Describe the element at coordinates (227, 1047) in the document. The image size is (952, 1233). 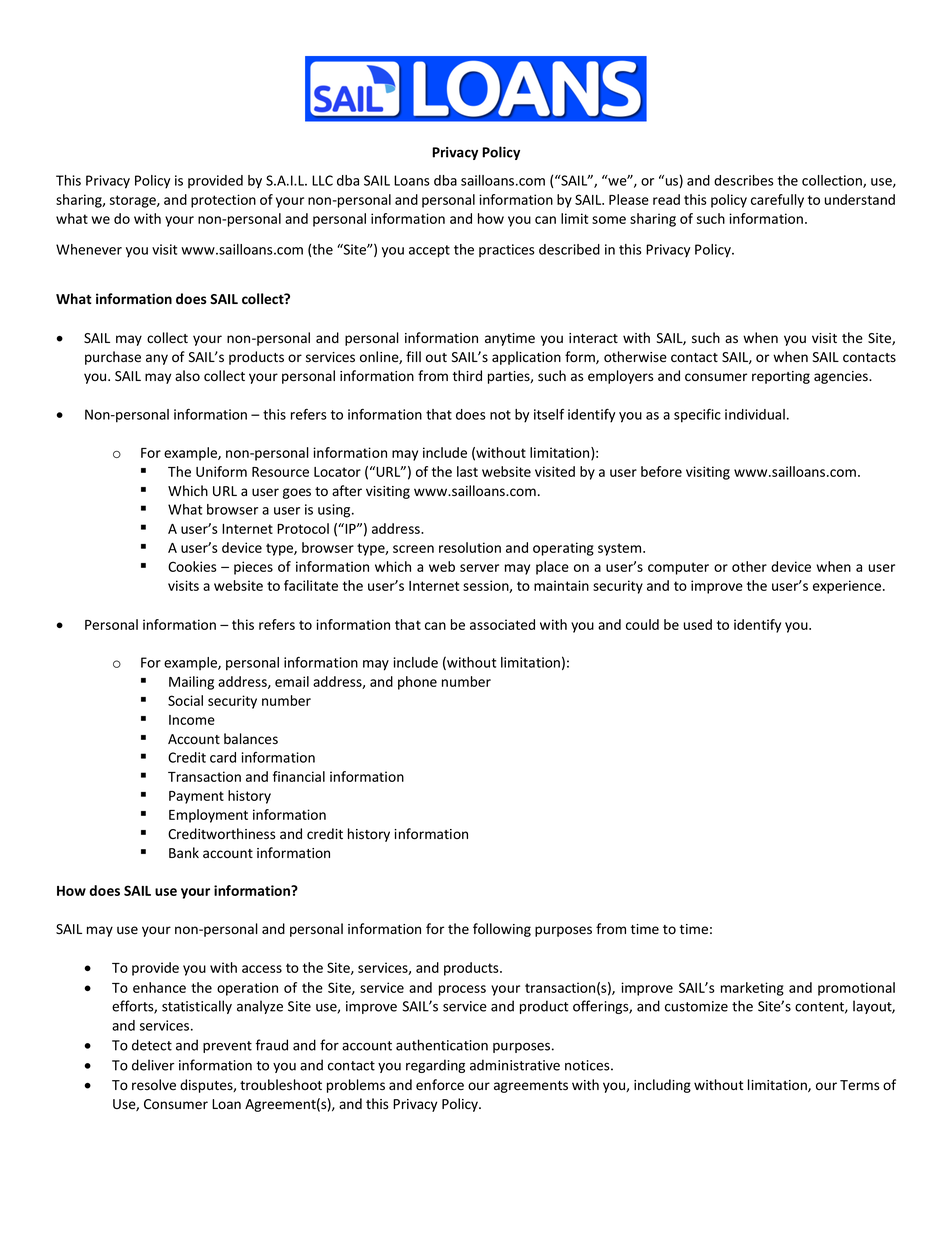
I see `prevent` at that location.
